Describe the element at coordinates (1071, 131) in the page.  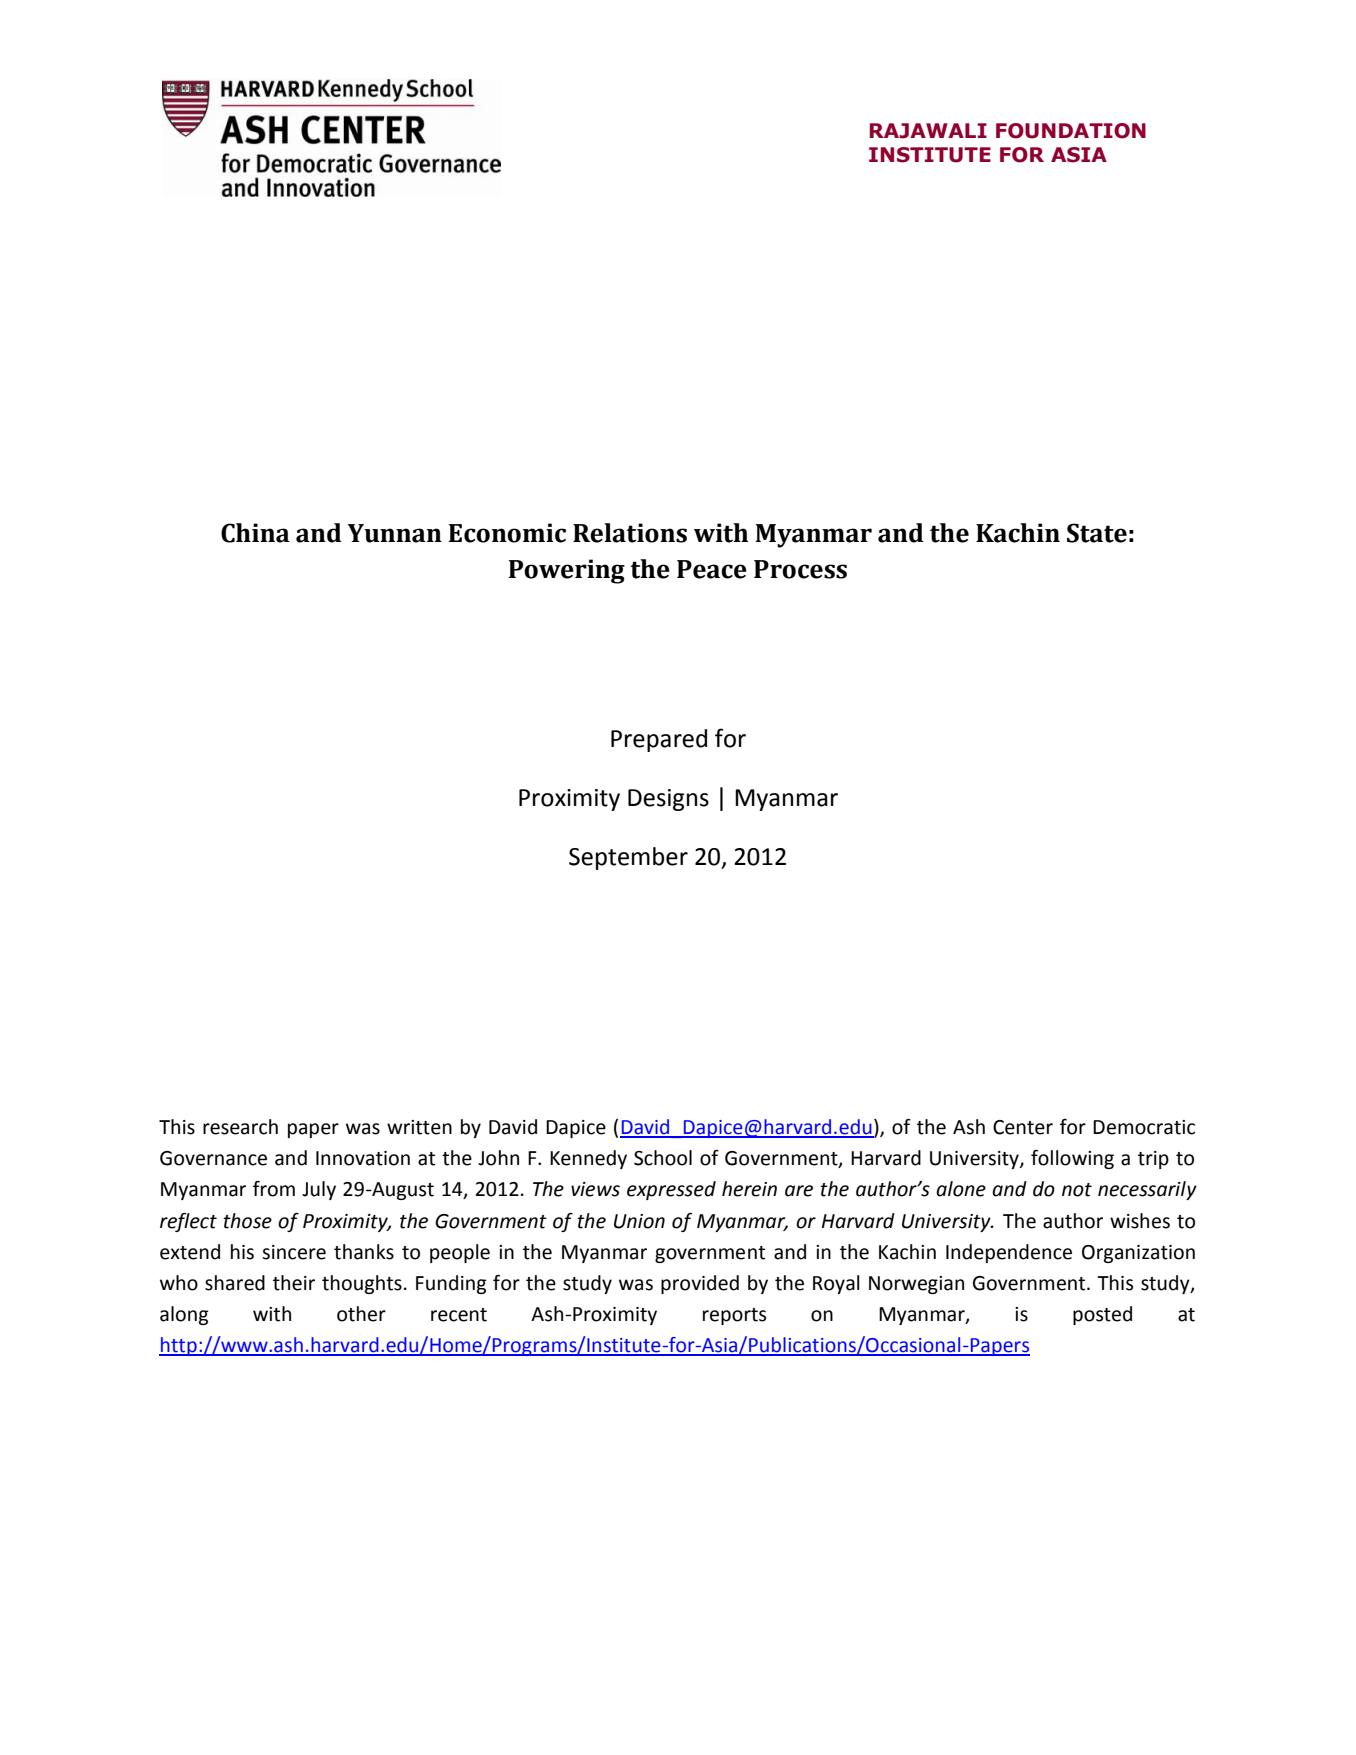
I see `FOUNDATION` at that location.
